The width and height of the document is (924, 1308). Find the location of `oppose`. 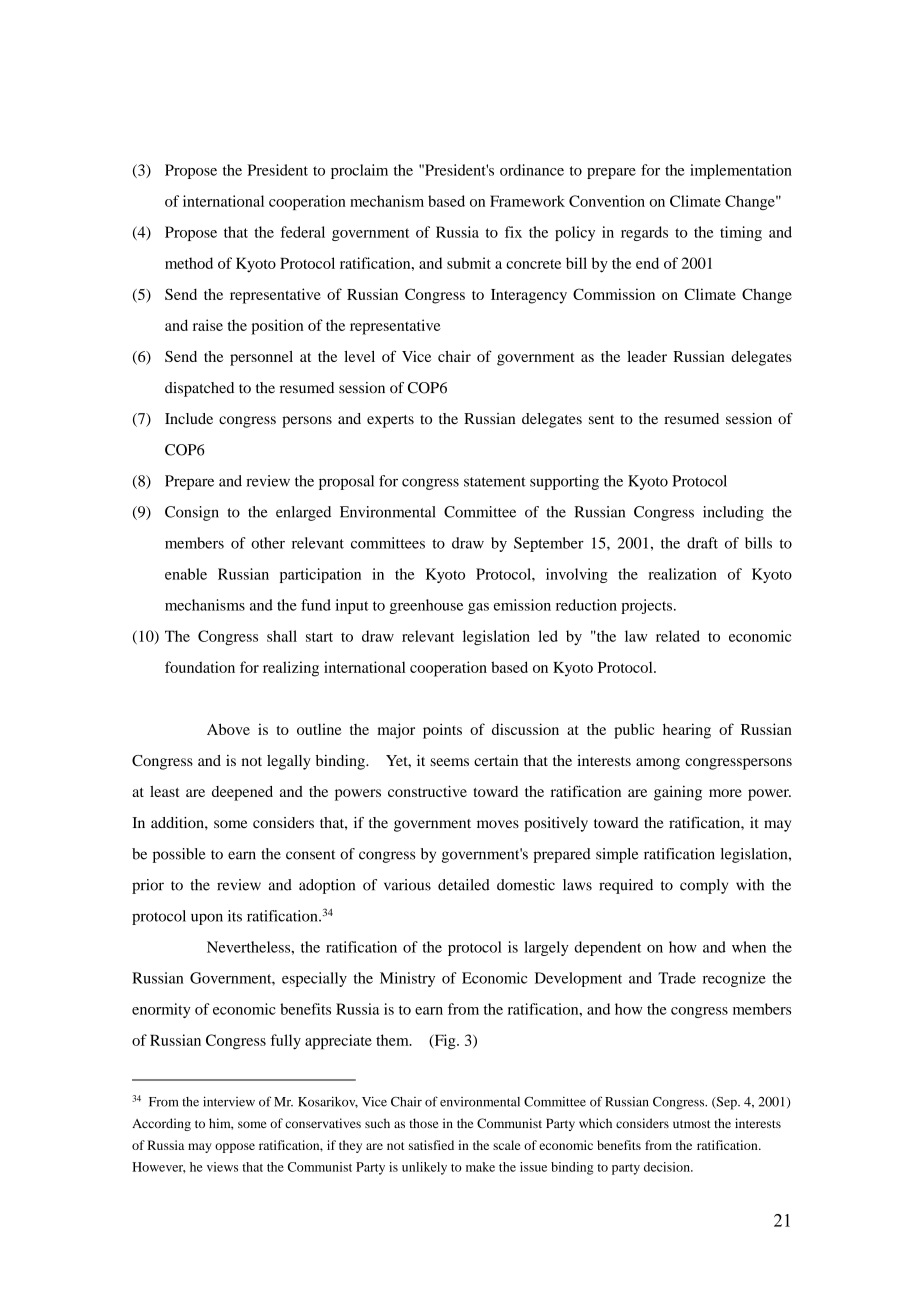

oppose is located at coordinates (235, 1148).
